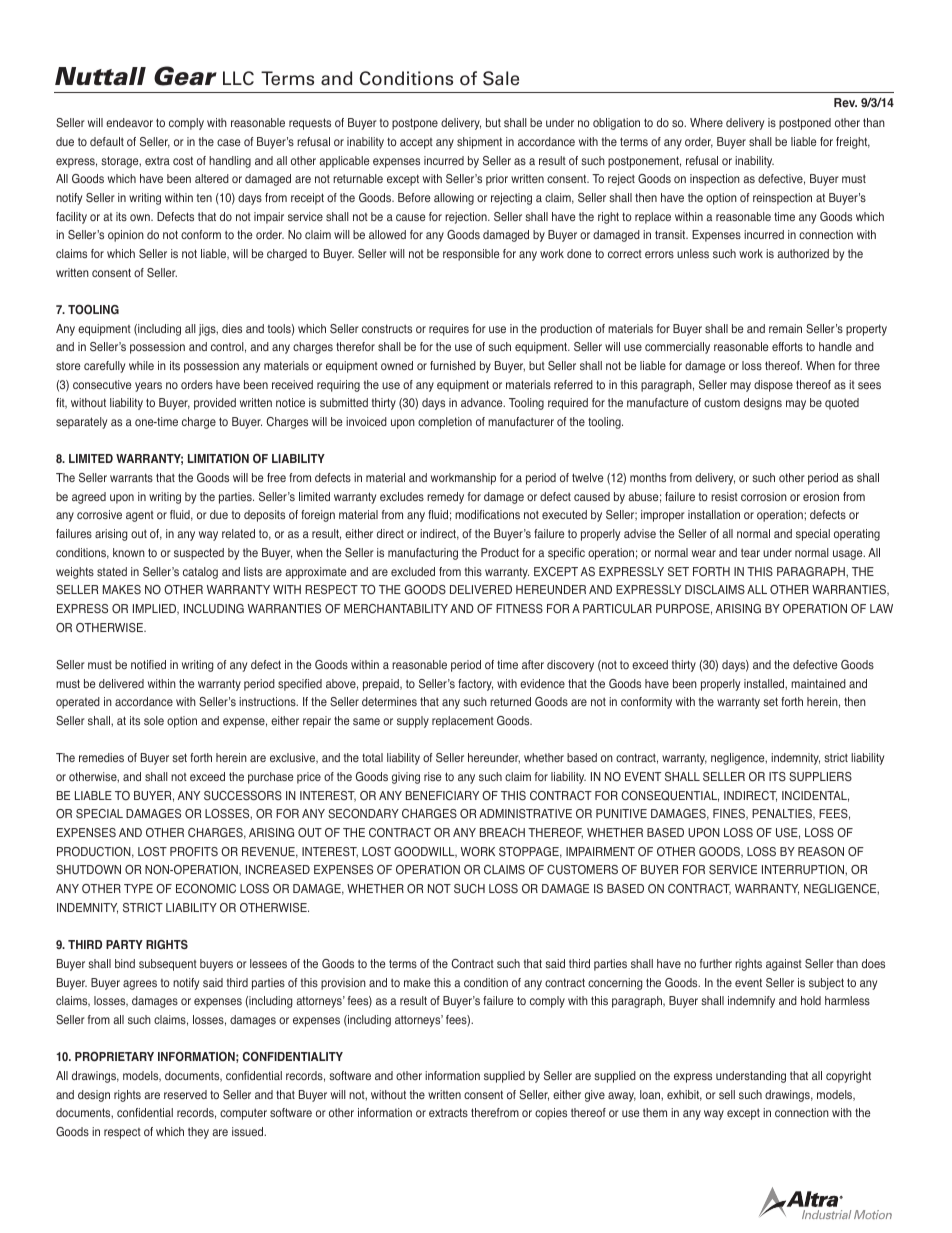 Image resolution: width=952 pixels, height=1233 pixels. I want to click on Where, so click(706, 122).
